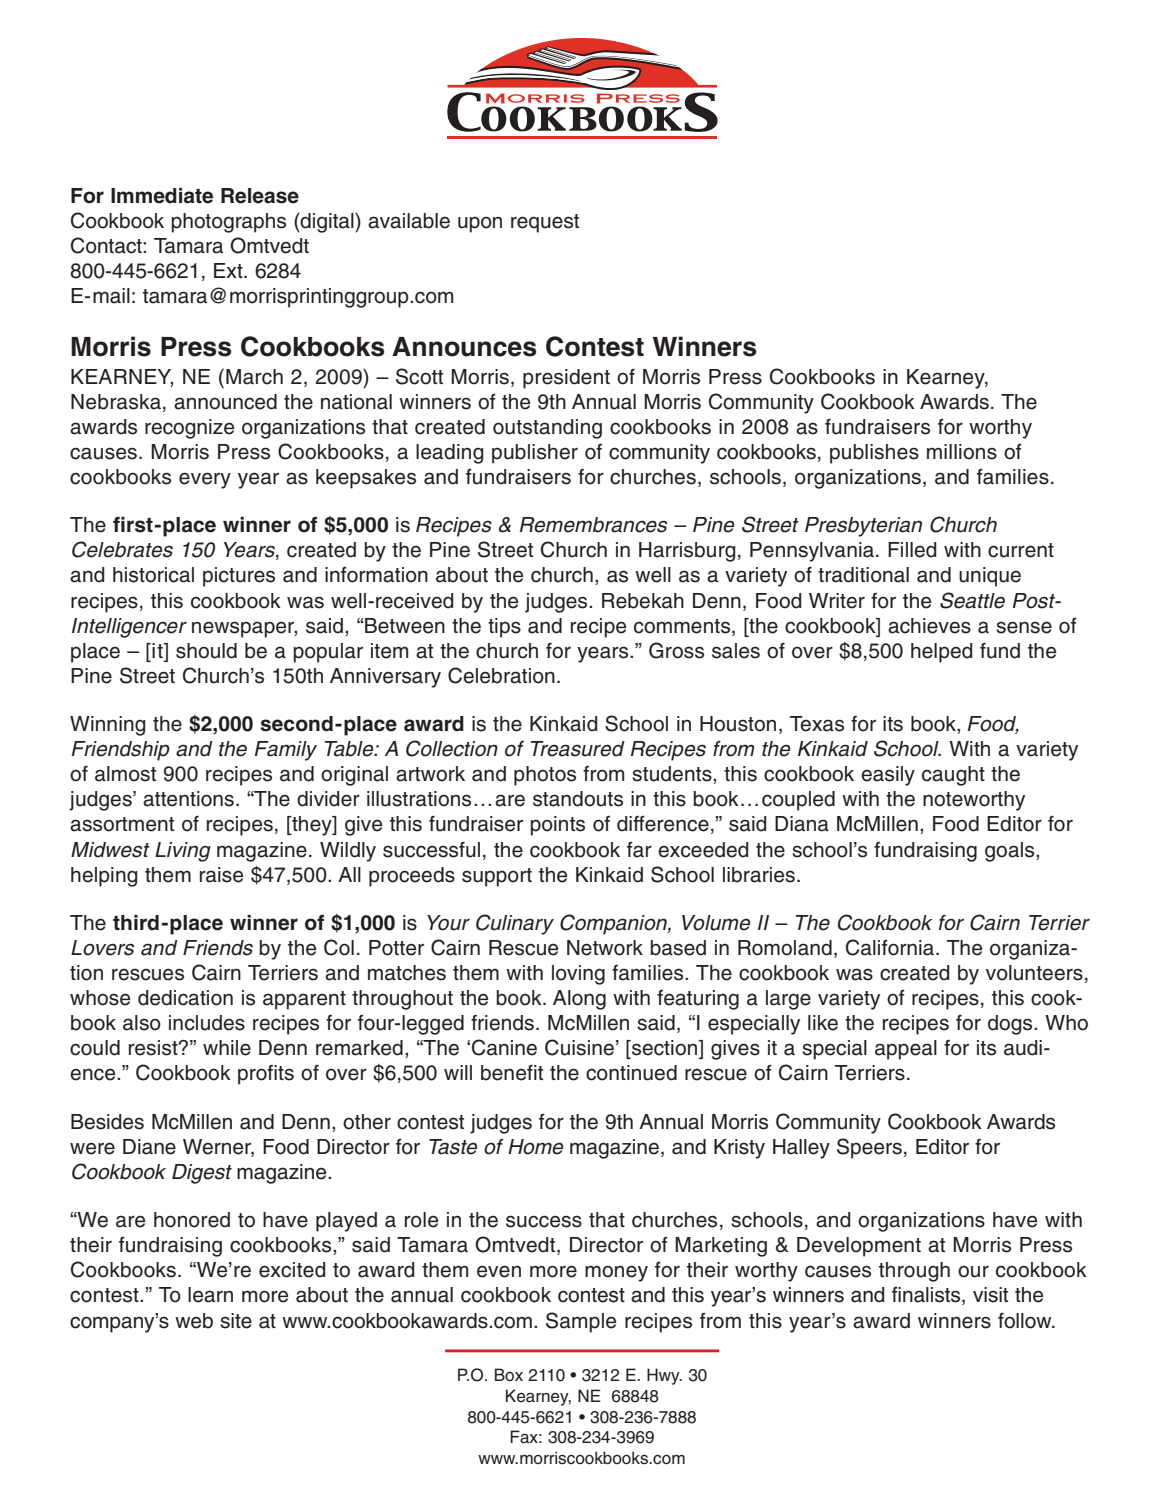 Image resolution: width=1163 pixels, height=1505 pixels. What do you see at coordinates (545, 776) in the screenshot?
I see `photos` at bounding box center [545, 776].
